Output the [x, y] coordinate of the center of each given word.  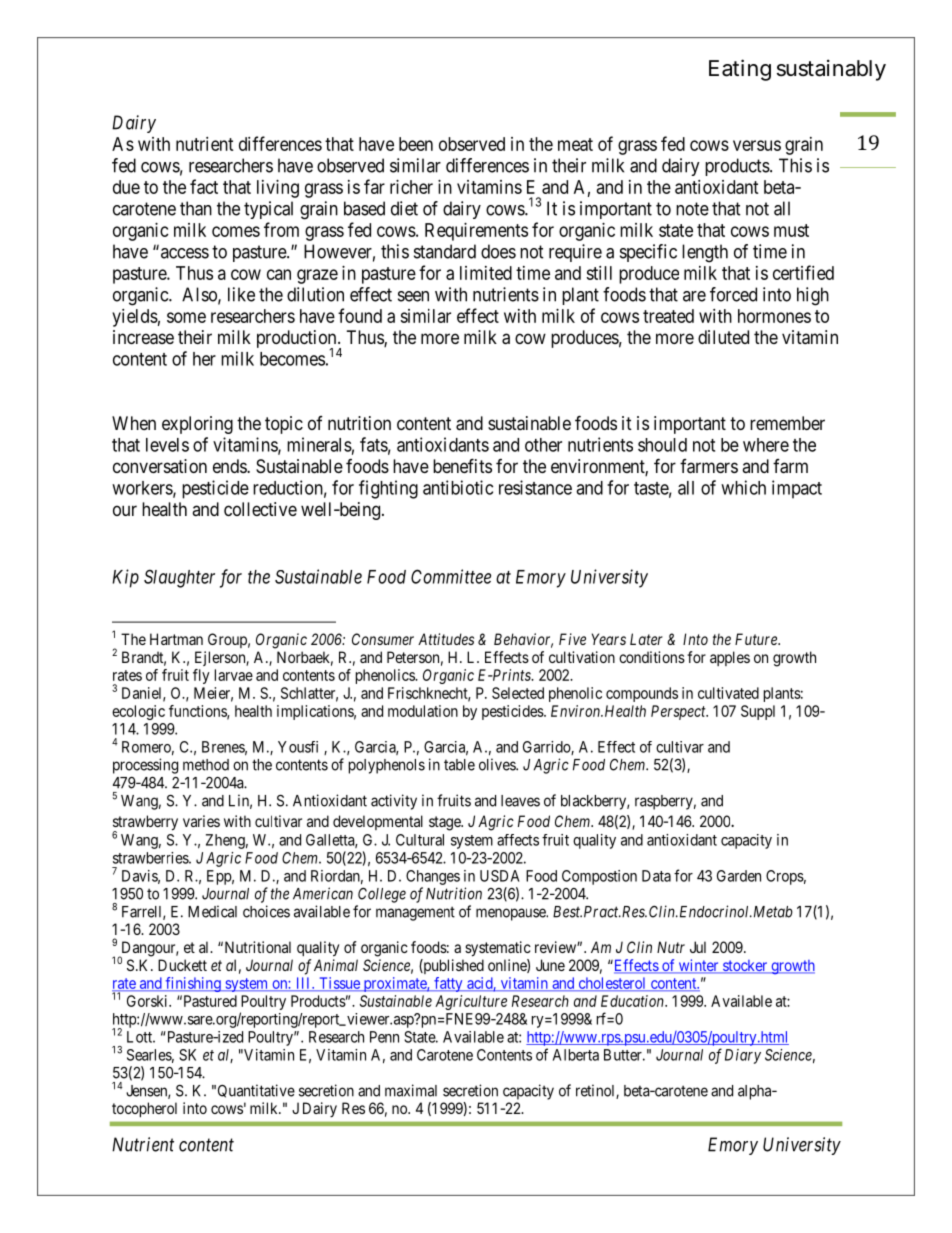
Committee [451, 576]
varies [201, 821]
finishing [193, 984]
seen [413, 296]
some [186, 317]
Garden [739, 876]
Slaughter [179, 578]
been [416, 144]
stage [445, 823]
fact [204, 186]
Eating [740, 70]
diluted [723, 337]
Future [757, 639]
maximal [411, 1090]
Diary [743, 1056]
